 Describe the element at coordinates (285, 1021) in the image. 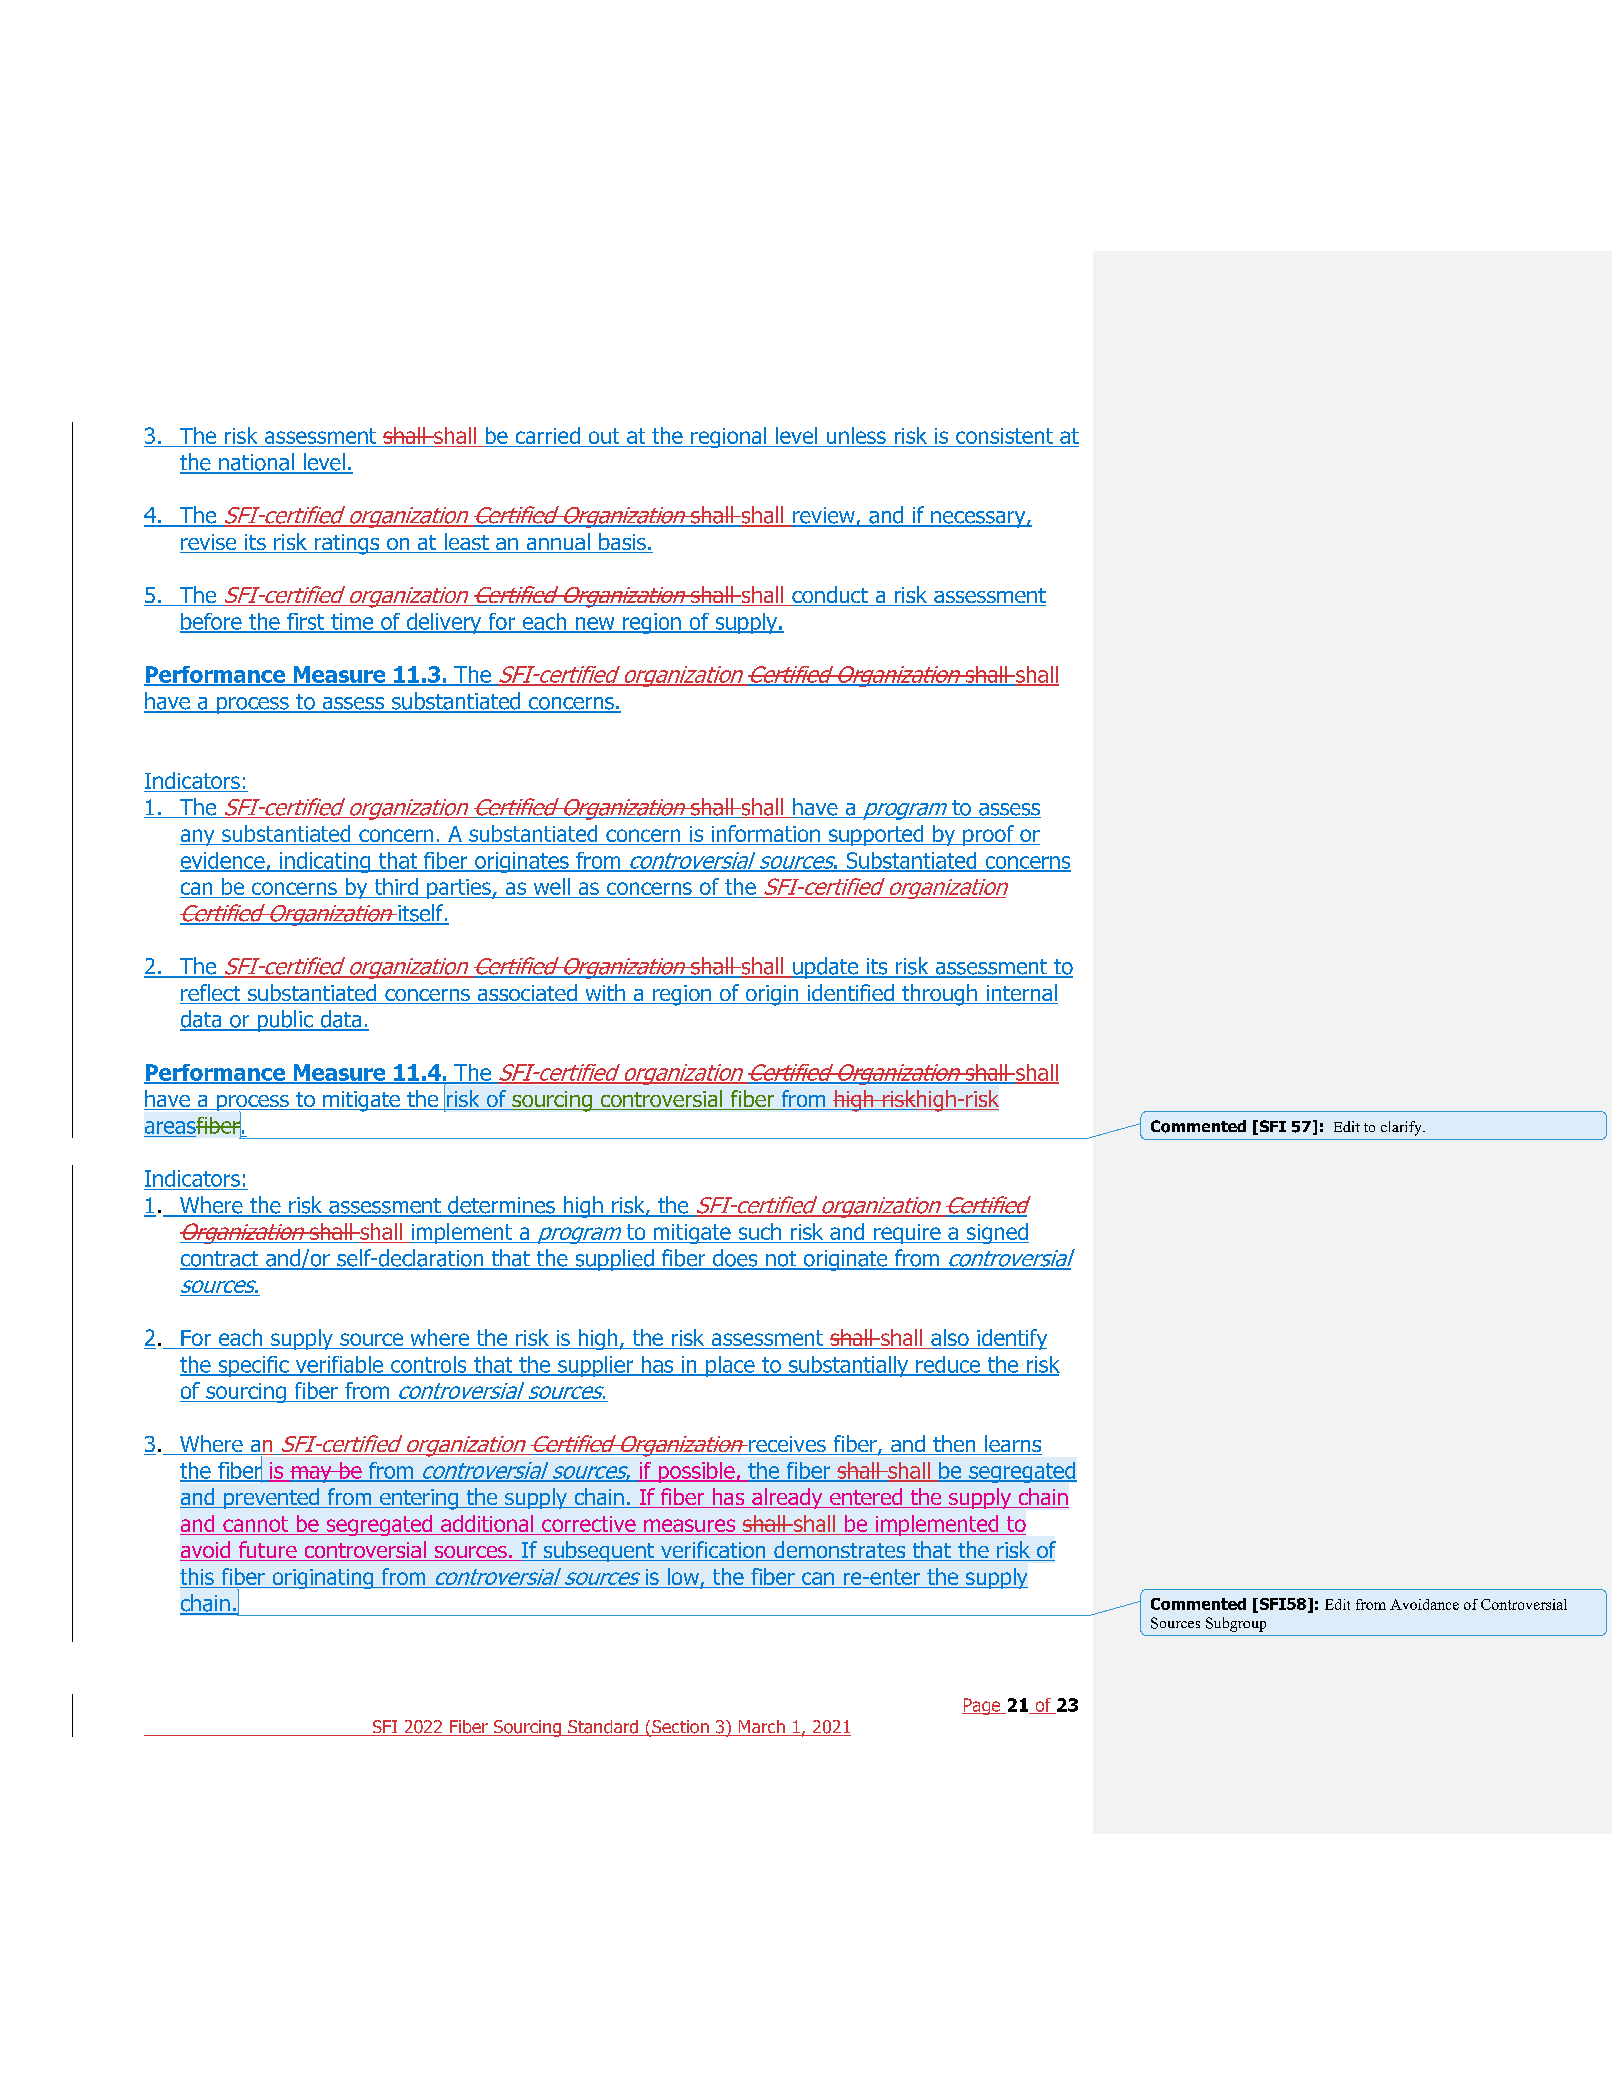

I see `public` at that location.
